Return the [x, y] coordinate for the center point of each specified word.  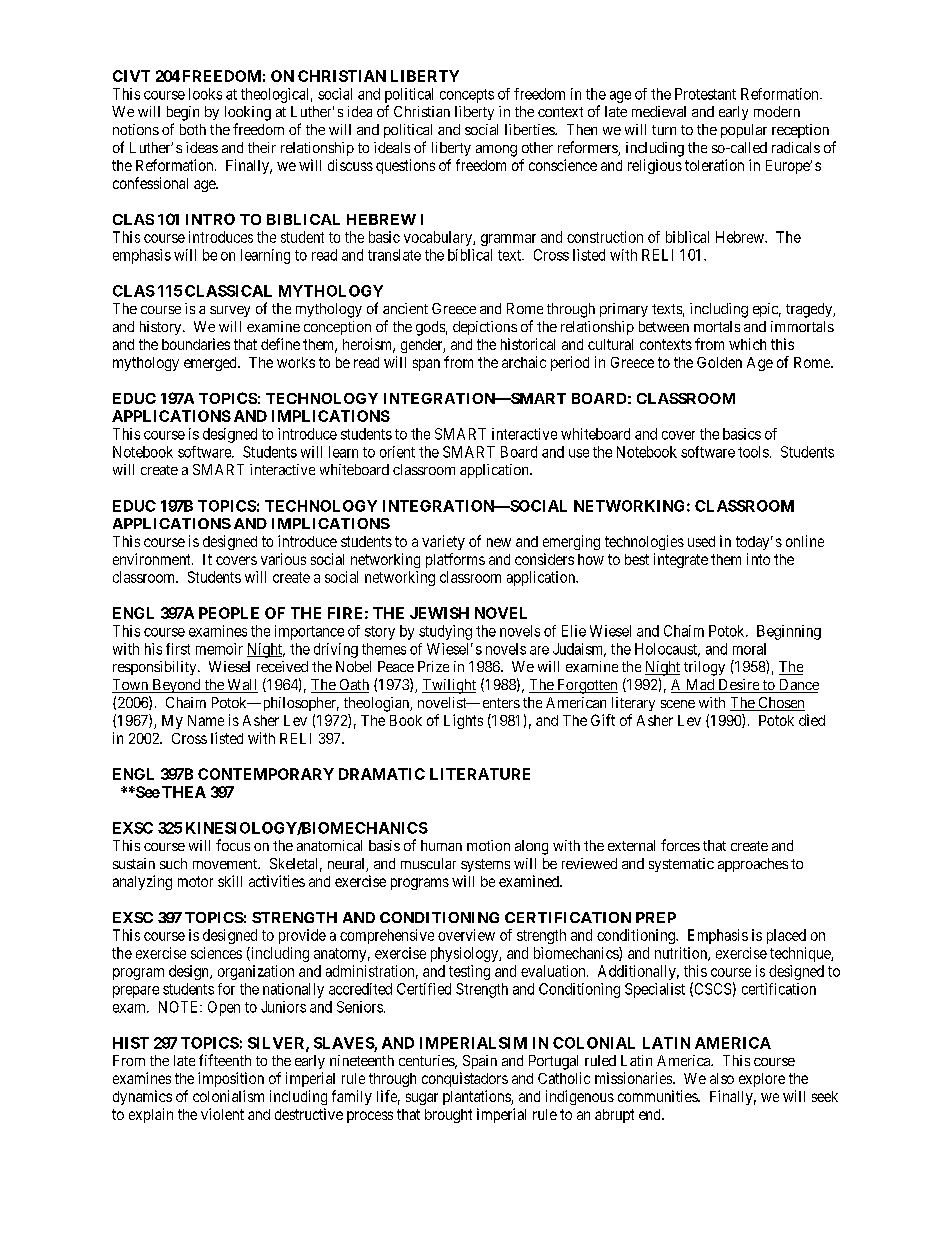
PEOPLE [229, 613]
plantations [477, 1097]
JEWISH [439, 613]
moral [749, 649]
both [193, 129]
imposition [231, 1079]
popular [744, 131]
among [496, 151]
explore [762, 1080]
